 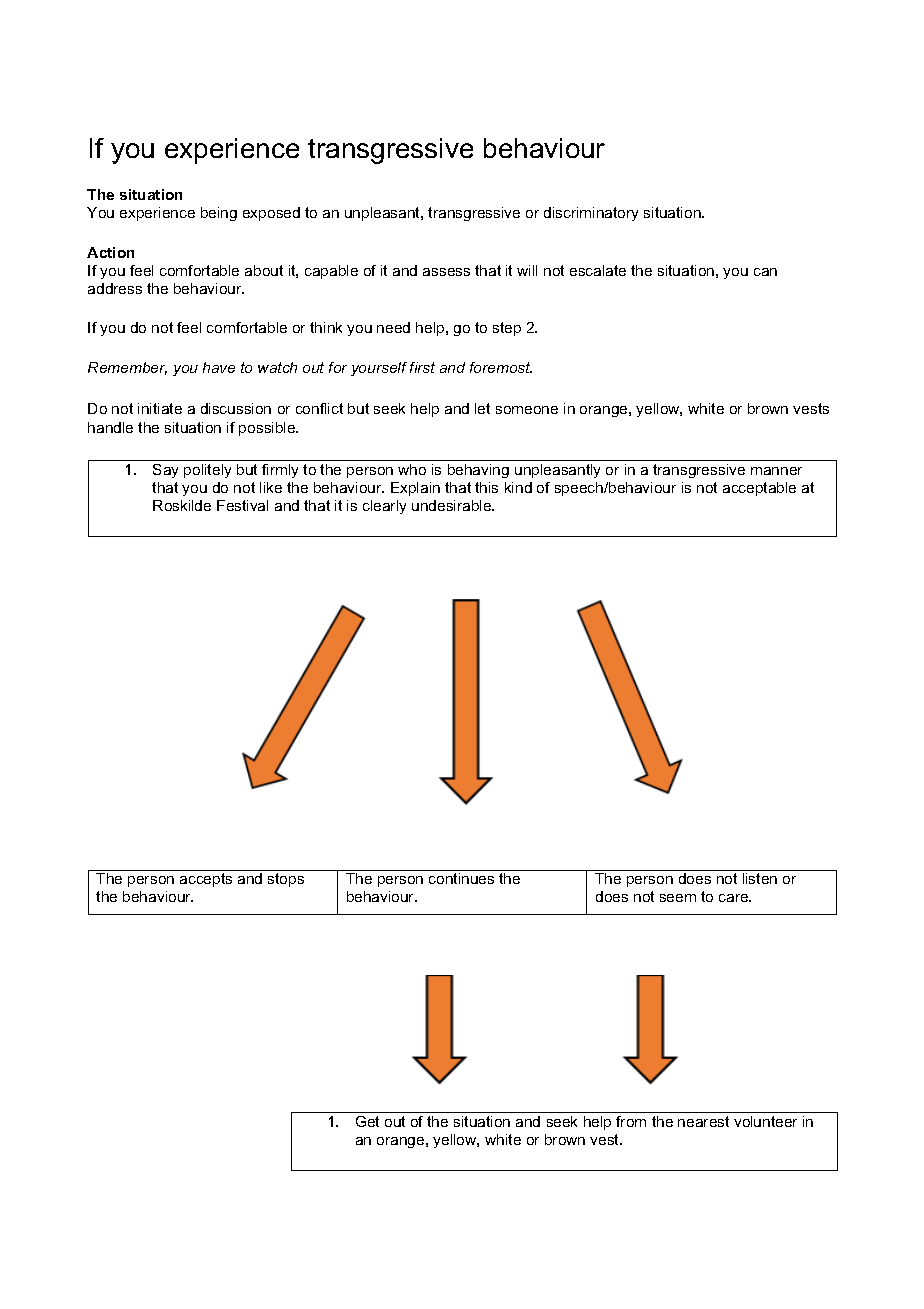 What do you see at coordinates (703, 1121) in the page?
I see `nearest` at bounding box center [703, 1121].
